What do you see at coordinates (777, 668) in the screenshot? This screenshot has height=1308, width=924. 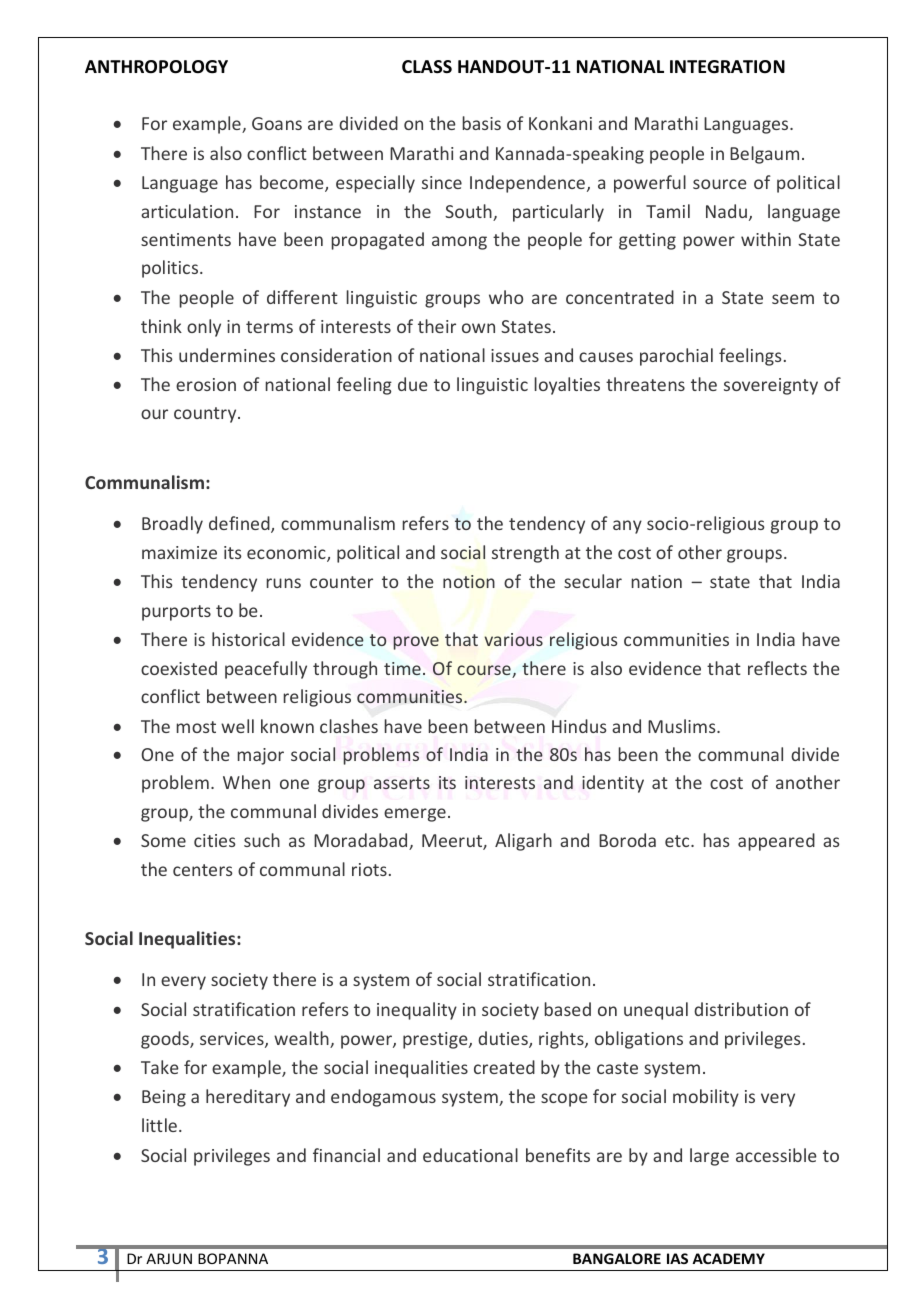 I see `reflects` at bounding box center [777, 668].
